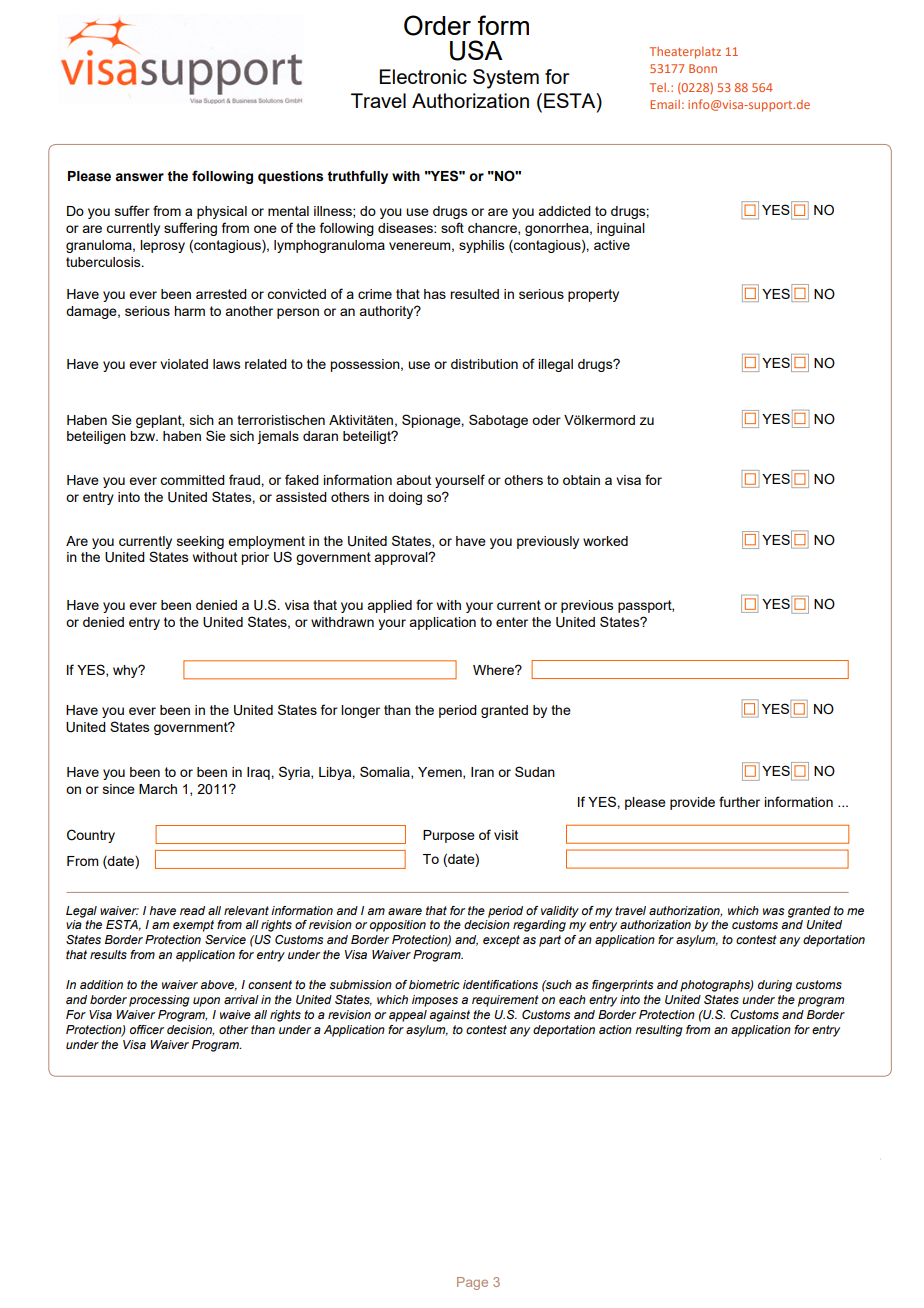 The height and width of the document is (1308, 924). What do you see at coordinates (147, 1029) in the document?
I see `officer` at bounding box center [147, 1029].
